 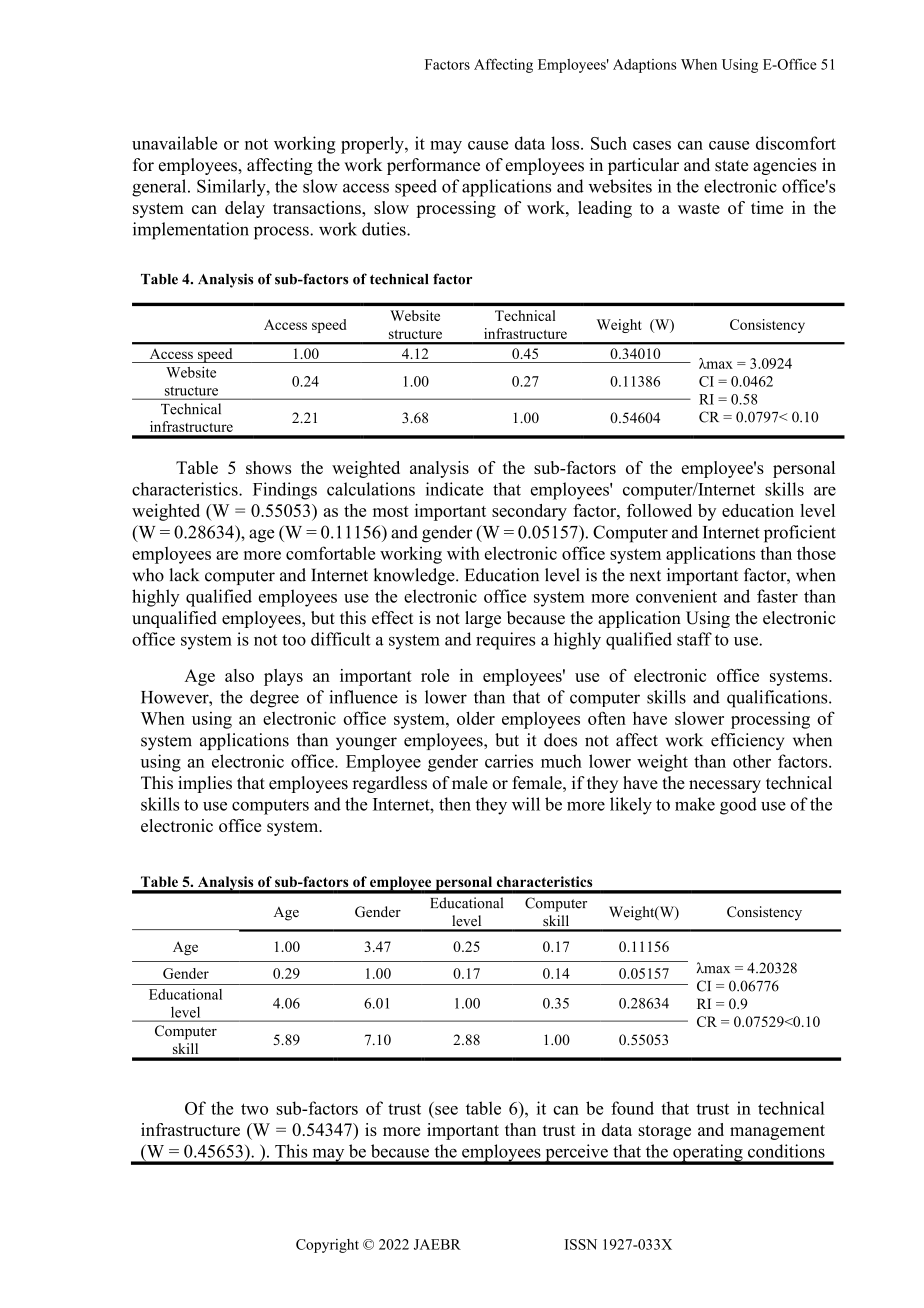 I want to click on then, so click(x=455, y=804).
